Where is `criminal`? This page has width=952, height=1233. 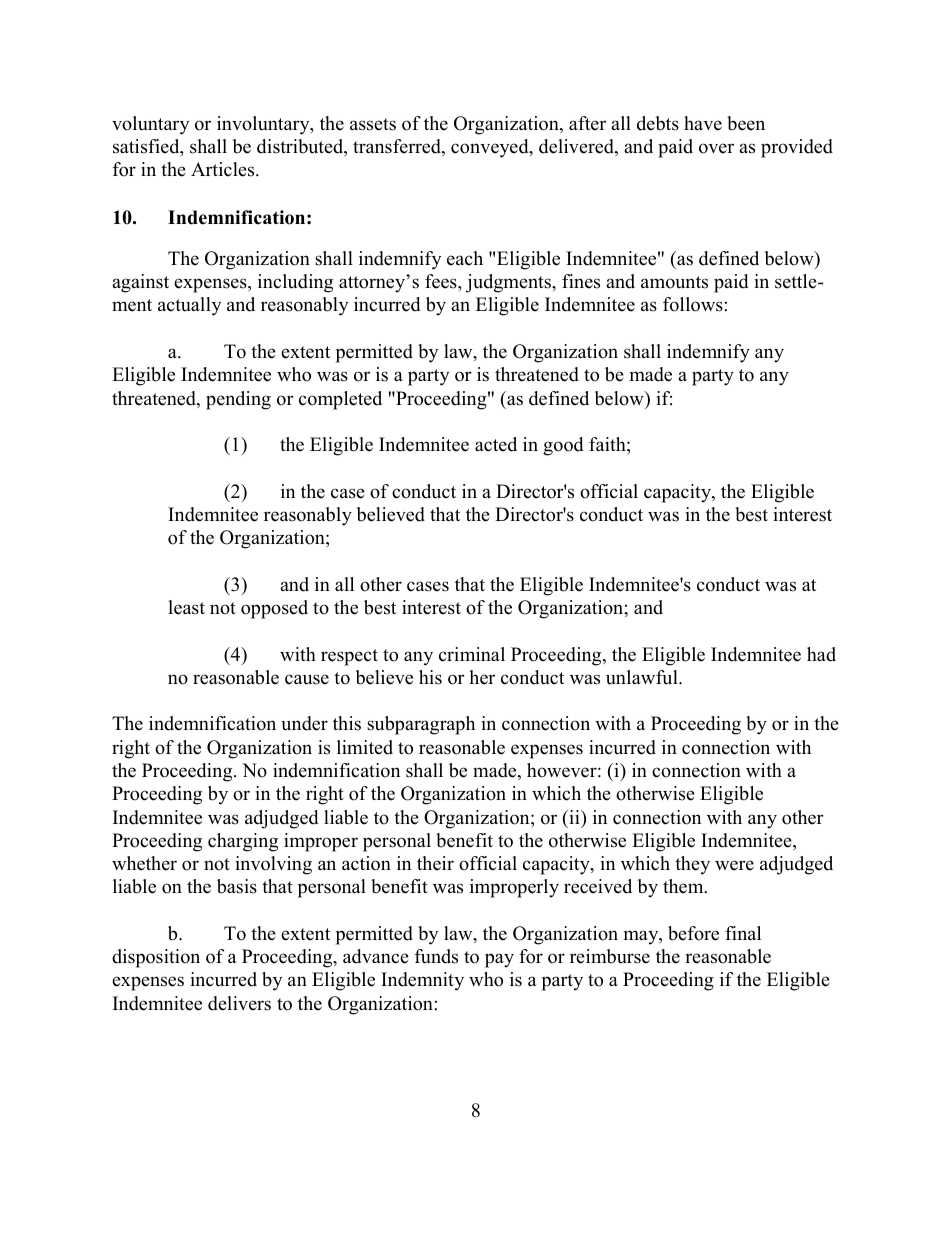 criminal is located at coordinates (472, 654).
